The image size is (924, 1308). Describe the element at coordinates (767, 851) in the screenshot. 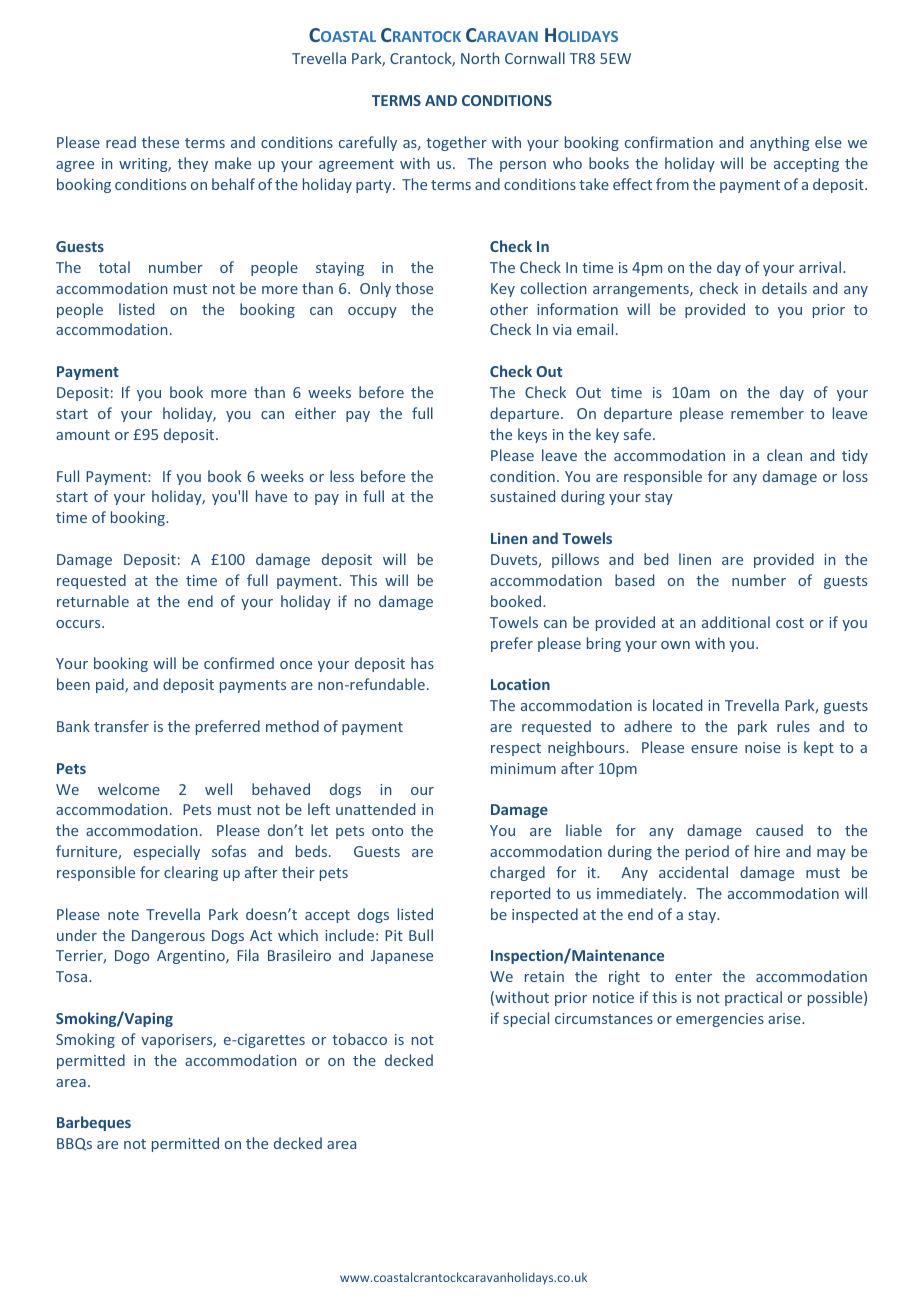

I see `hire` at that location.
